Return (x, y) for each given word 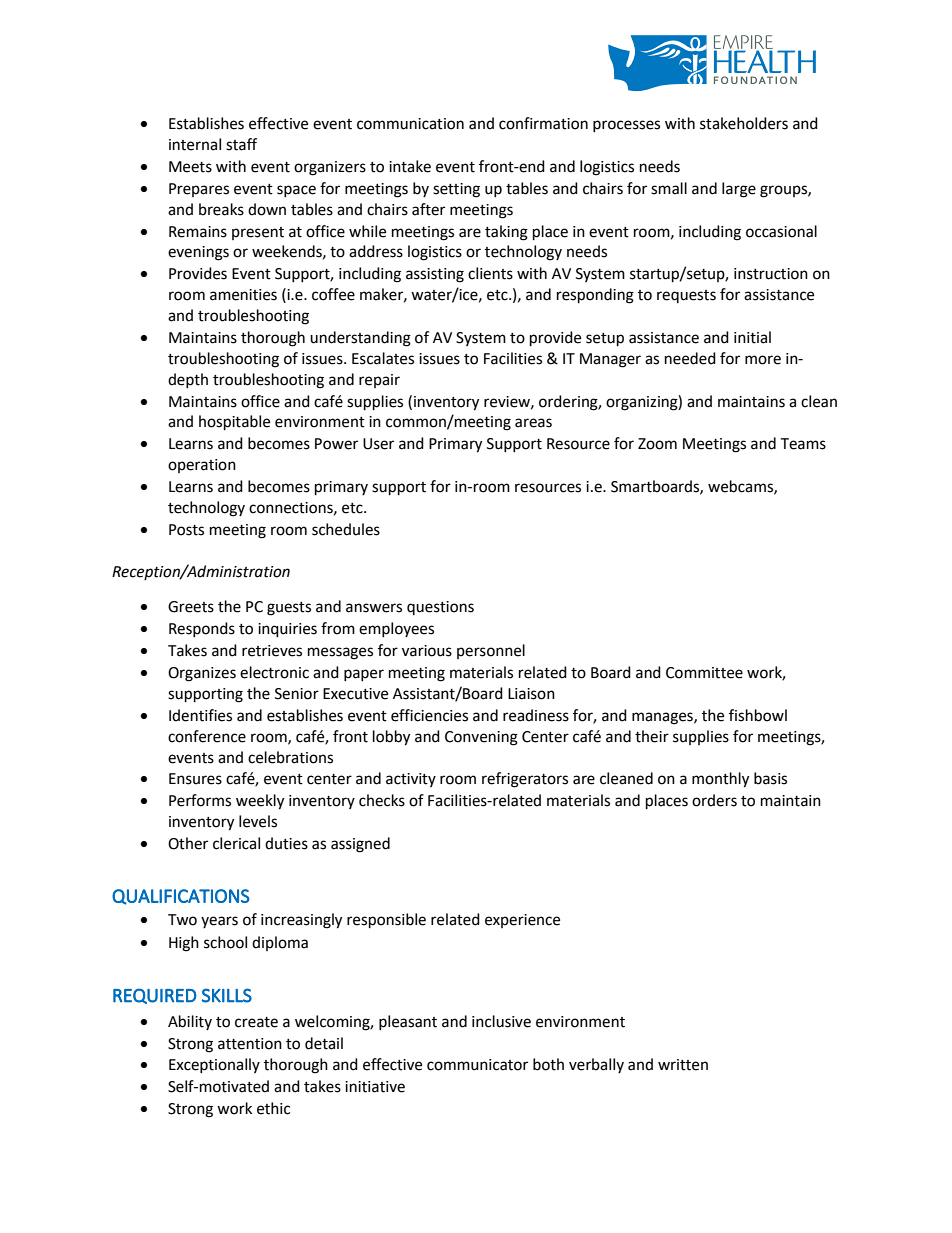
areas (533, 423)
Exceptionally (214, 1065)
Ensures (195, 779)
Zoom (657, 444)
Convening (481, 738)
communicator (477, 1065)
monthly (720, 780)
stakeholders (744, 123)
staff (241, 144)
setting (456, 190)
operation (202, 466)
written (683, 1065)
